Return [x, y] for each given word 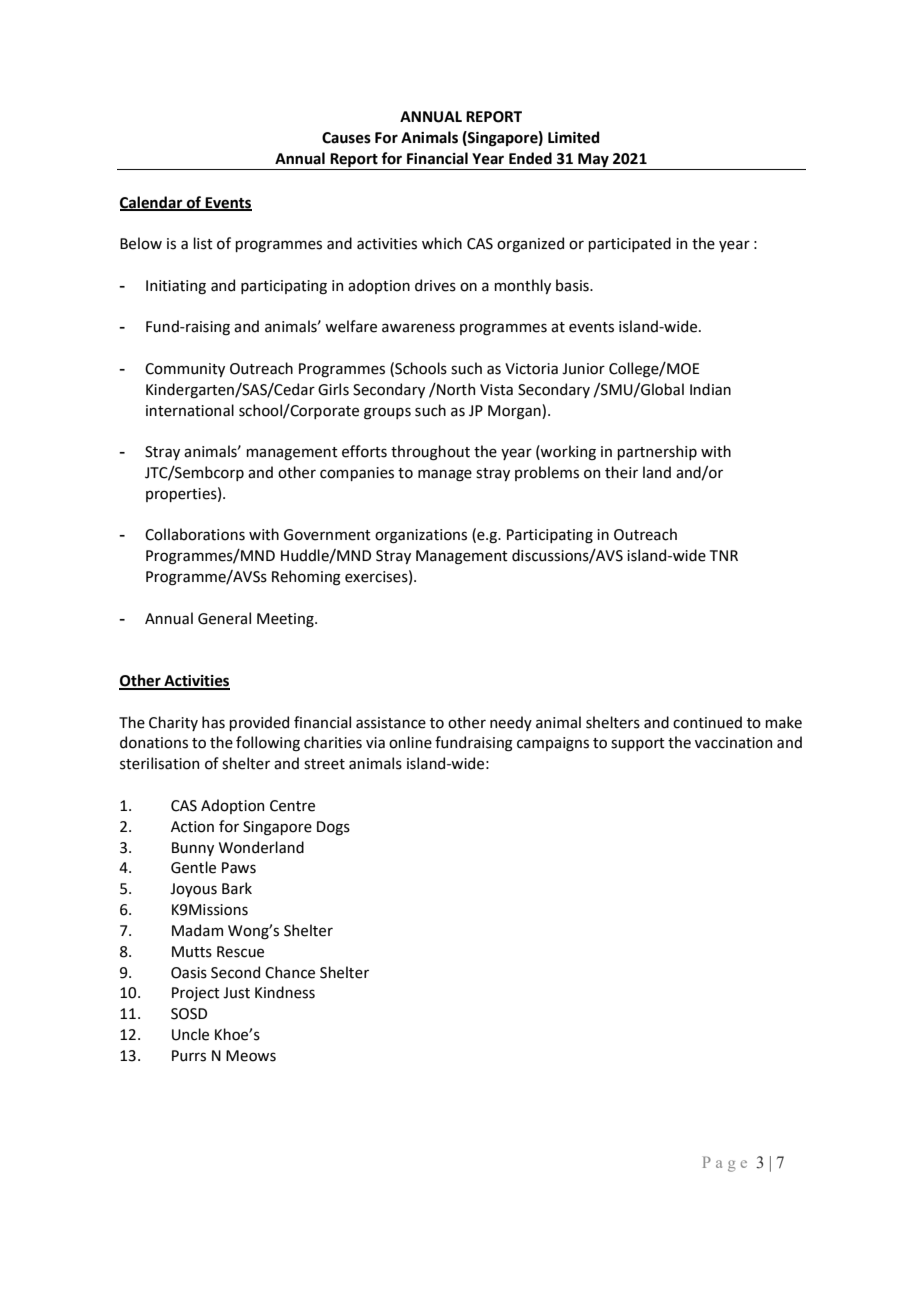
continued [707, 722]
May [593, 160]
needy [511, 723]
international [190, 410]
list [203, 243]
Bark [237, 888]
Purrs [189, 1056]
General [224, 618]
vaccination [733, 743]
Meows [251, 1056]
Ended [530, 158]
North [455, 389]
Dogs [333, 828]
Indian [710, 389]
